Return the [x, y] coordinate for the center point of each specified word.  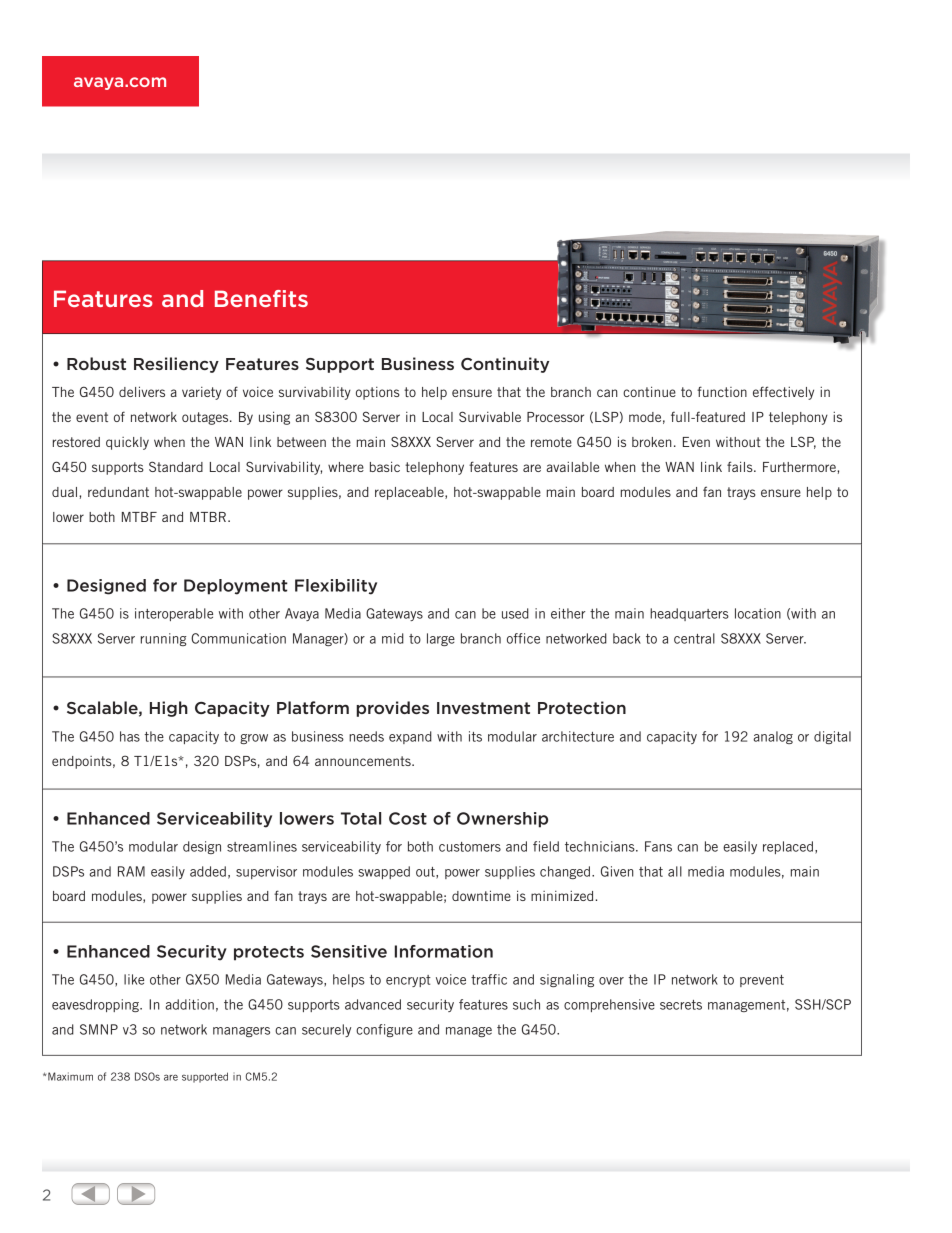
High [169, 709]
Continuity [505, 365]
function [722, 391]
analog [773, 737]
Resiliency [176, 365]
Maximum [69, 1076]
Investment [483, 708]
